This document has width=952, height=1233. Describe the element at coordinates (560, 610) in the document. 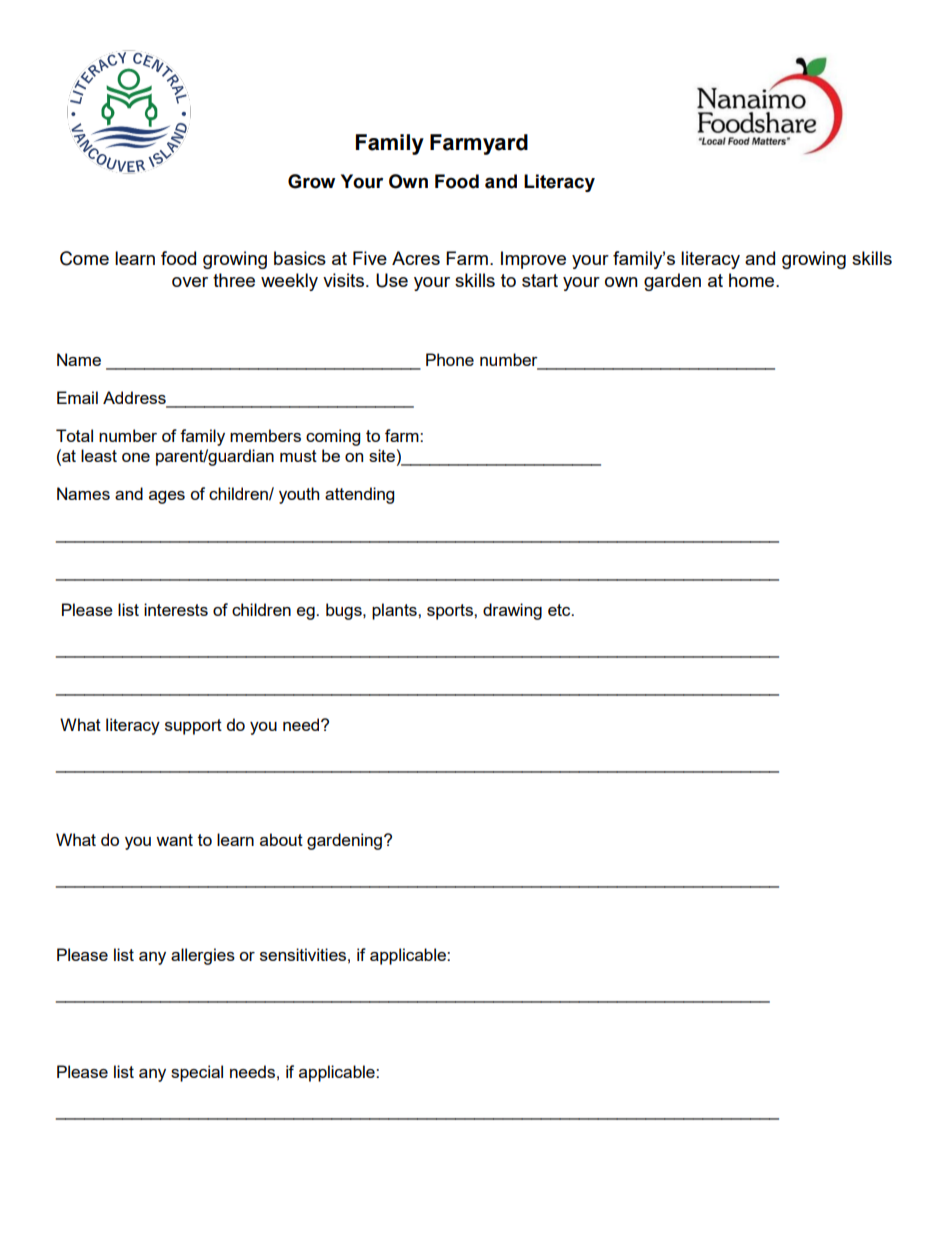

I see `etc` at that location.
